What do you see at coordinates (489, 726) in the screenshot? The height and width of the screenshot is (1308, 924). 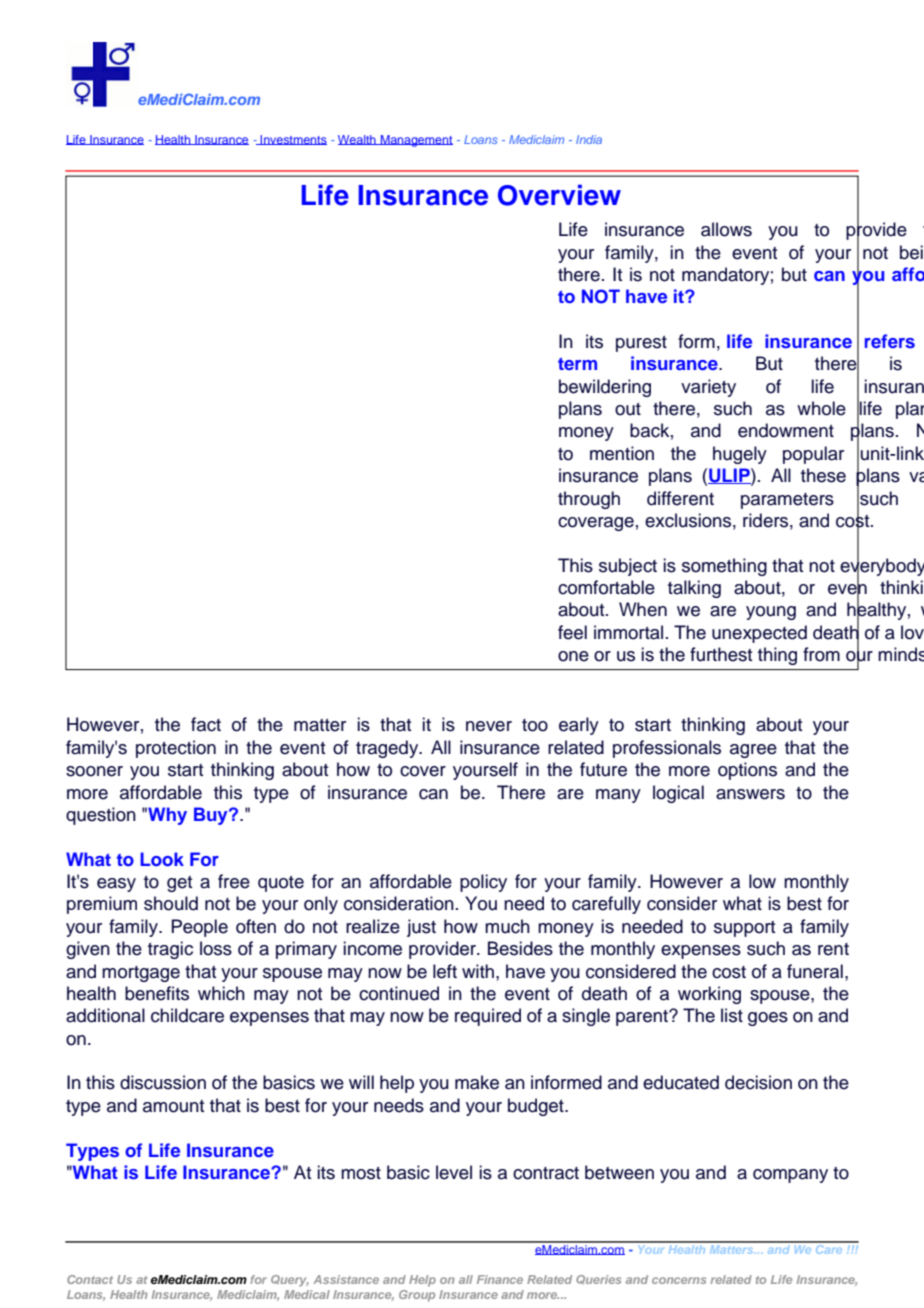 I see `never` at bounding box center [489, 726].
